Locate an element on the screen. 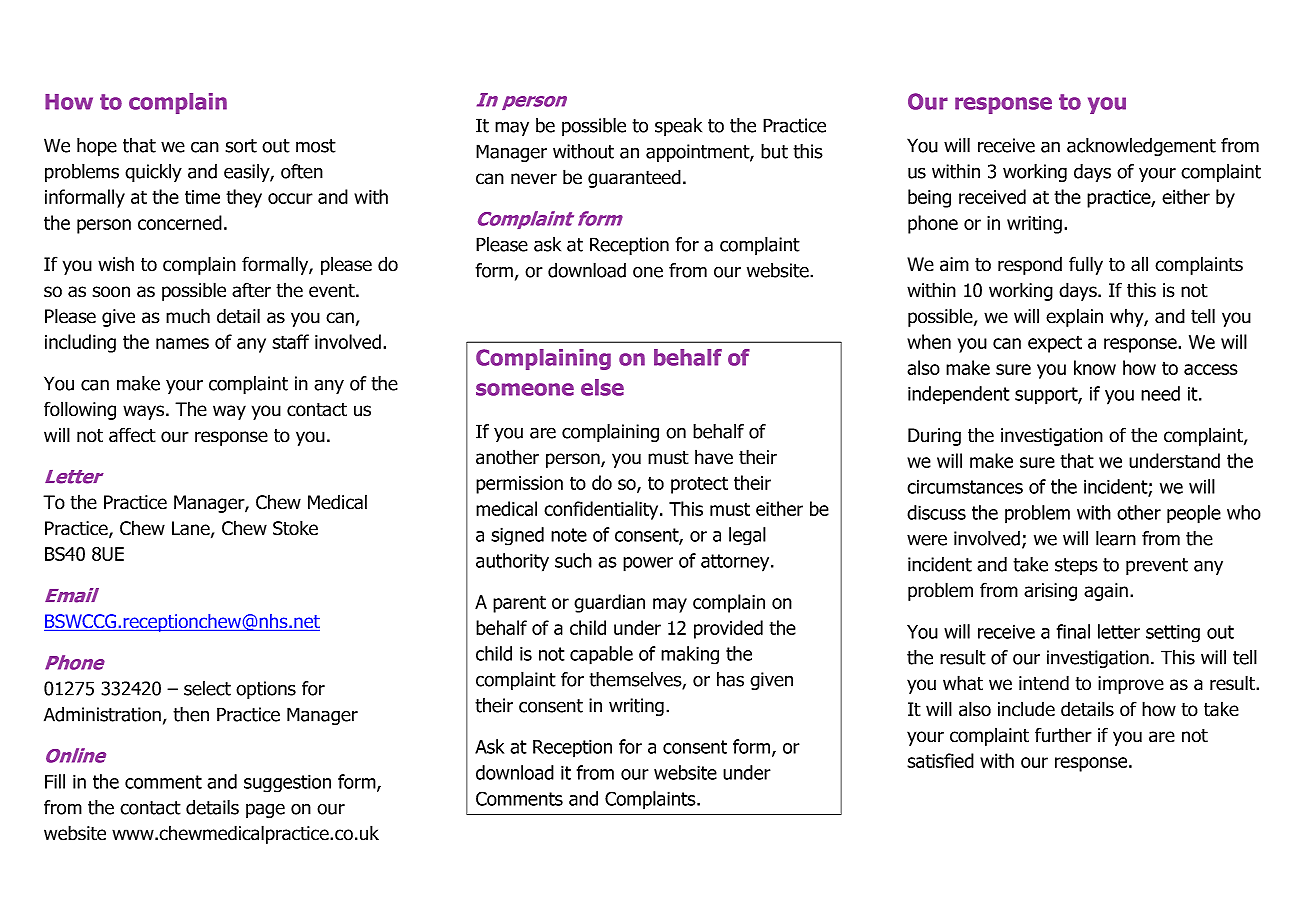  being is located at coordinates (929, 198).
